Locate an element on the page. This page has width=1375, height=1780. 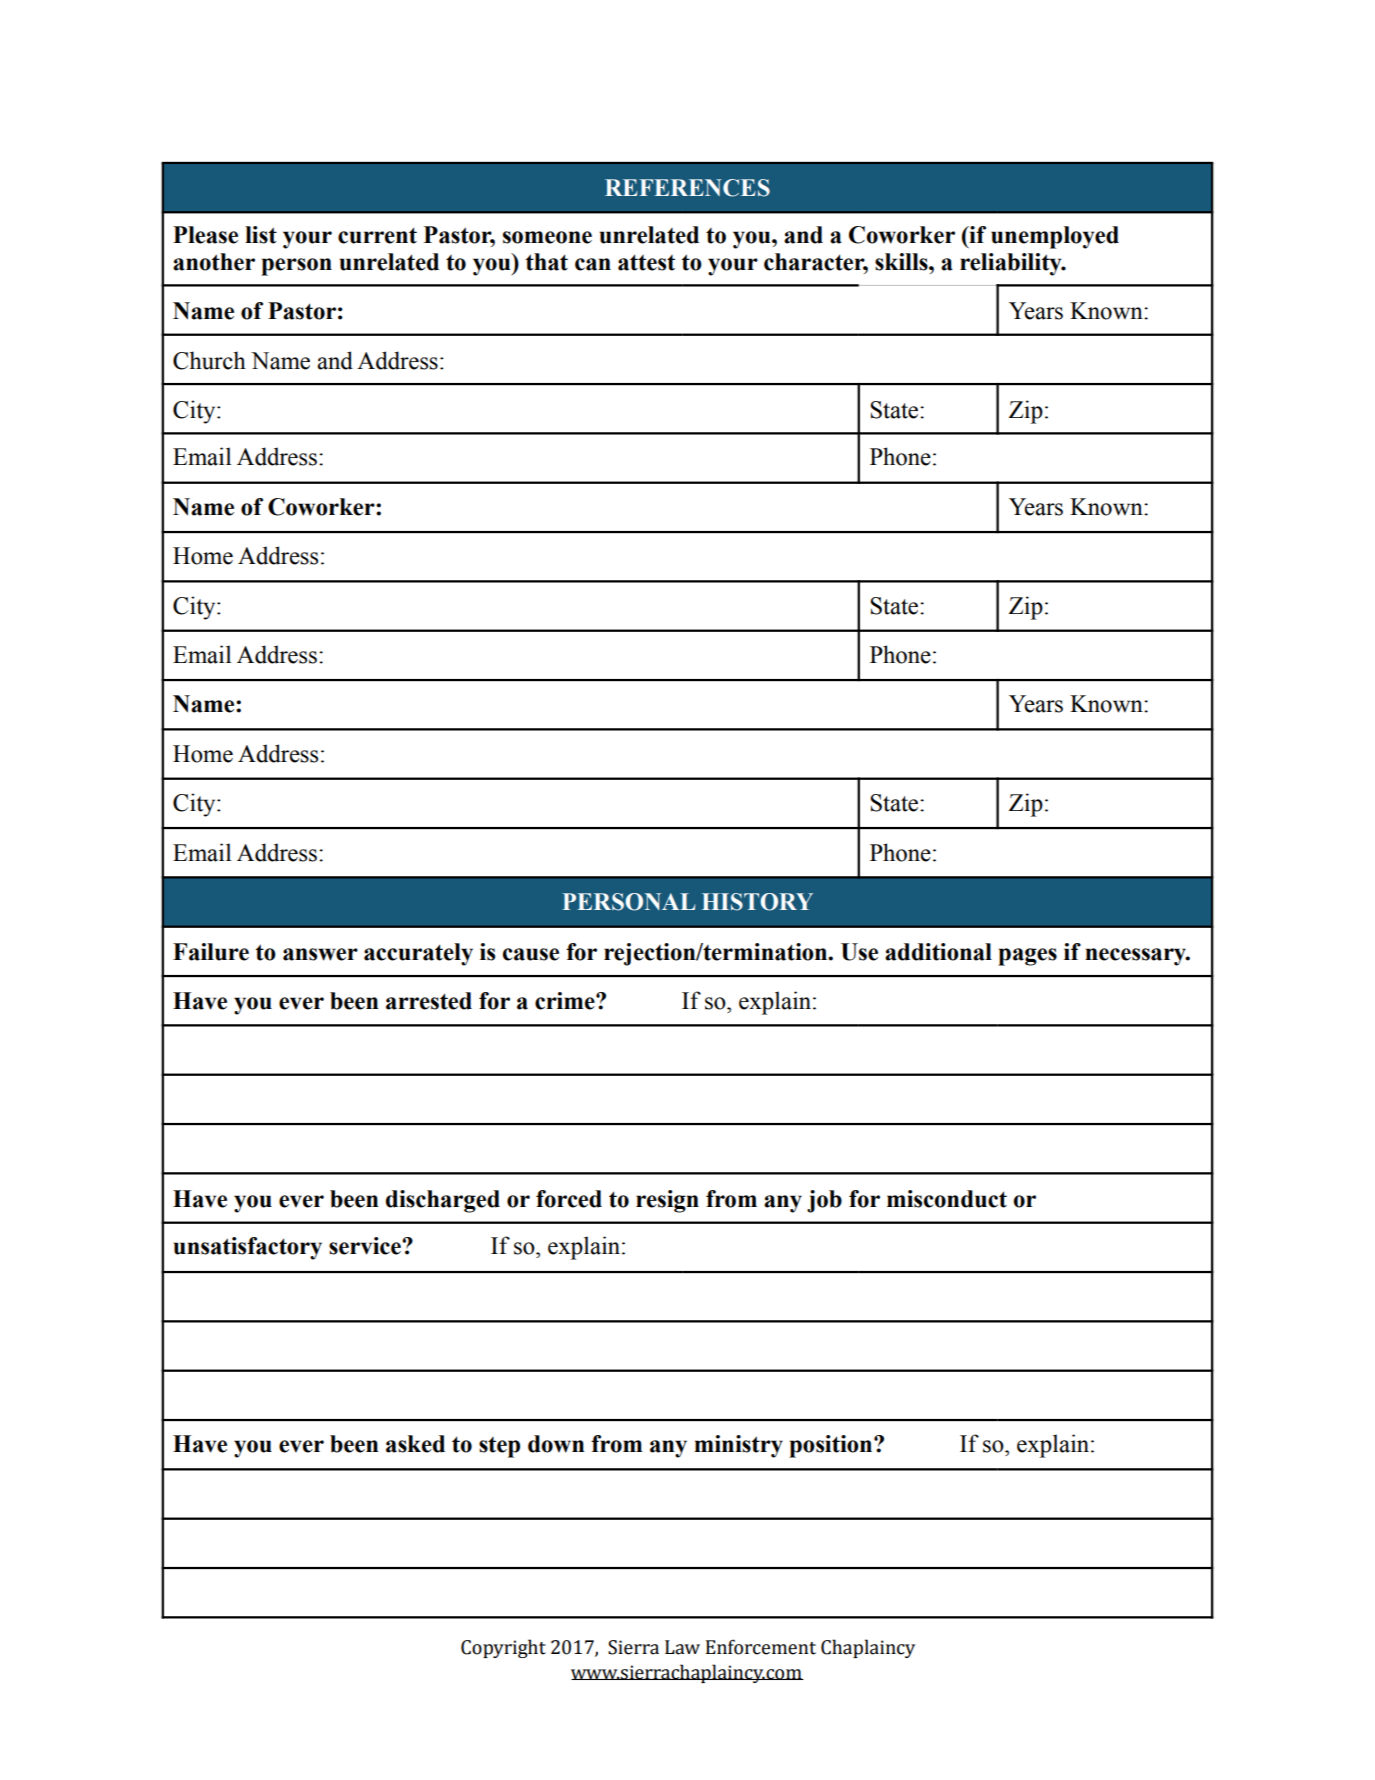
additional is located at coordinates (938, 952).
